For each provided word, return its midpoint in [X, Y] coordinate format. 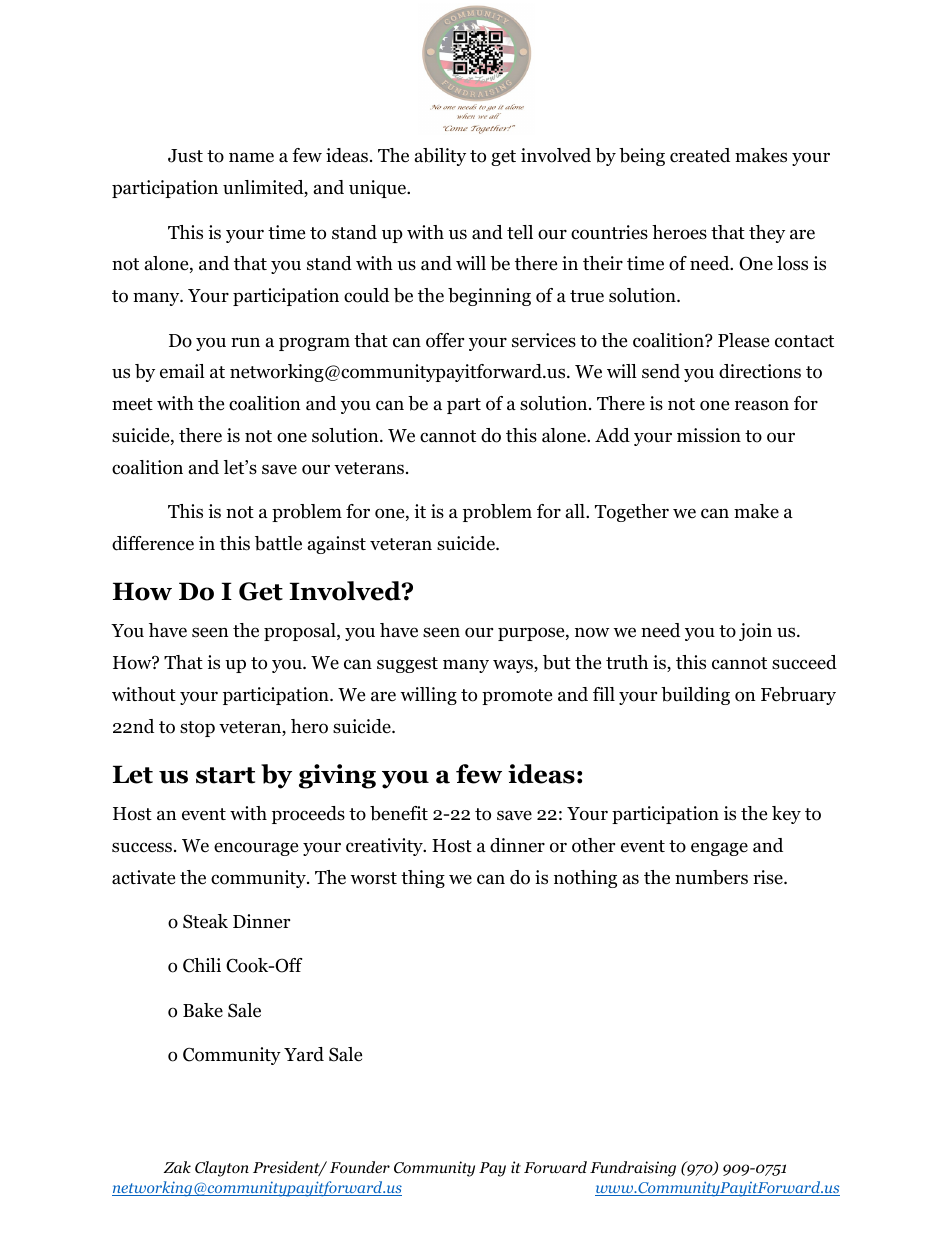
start [225, 775]
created [700, 155]
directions [760, 371]
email [182, 371]
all [576, 511]
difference [153, 543]
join [755, 632]
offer [445, 340]
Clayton [222, 1169]
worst [373, 878]
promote [517, 697]
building [695, 696]
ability [440, 157]
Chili [202, 965]
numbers [711, 877]
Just [185, 156]
